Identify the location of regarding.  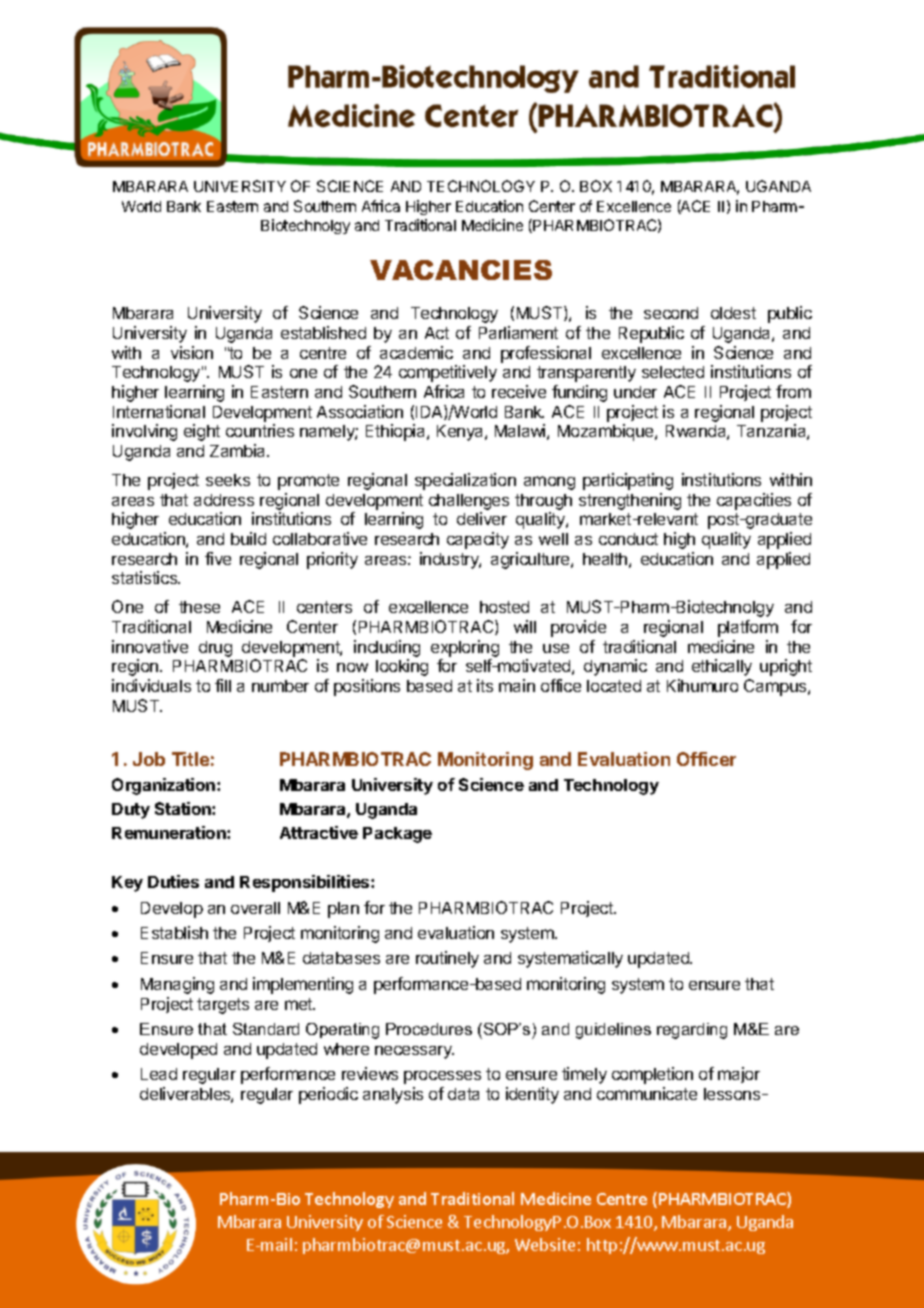
(692, 1031).
